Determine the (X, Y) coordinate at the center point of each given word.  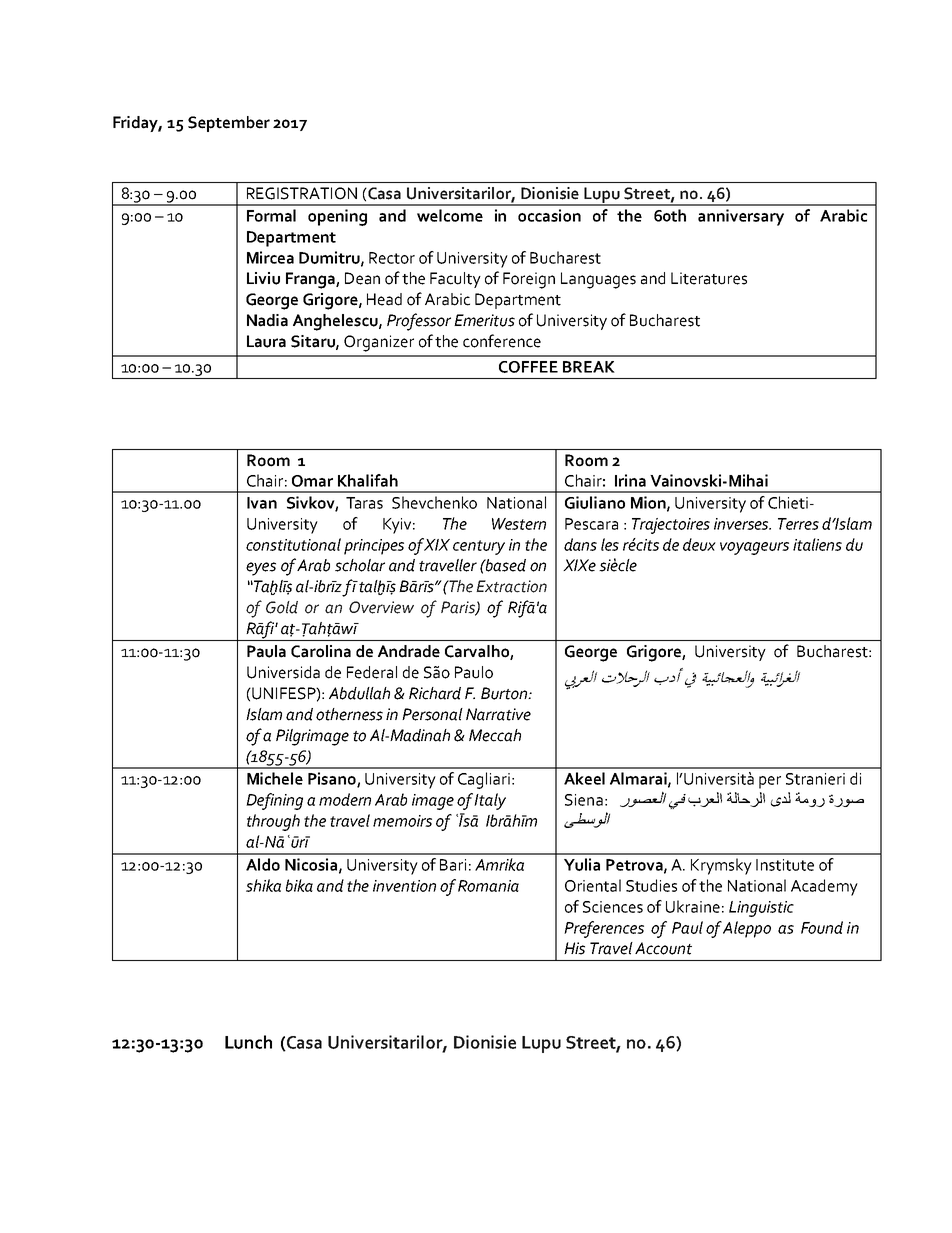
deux (699, 544)
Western (519, 524)
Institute (785, 865)
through (273, 822)
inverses (742, 524)
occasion (549, 215)
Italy (490, 801)
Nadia (267, 320)
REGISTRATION (302, 193)
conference (502, 341)
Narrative (498, 714)
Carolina (321, 651)
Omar (312, 481)
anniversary (741, 217)
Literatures (709, 278)
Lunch (248, 1042)
